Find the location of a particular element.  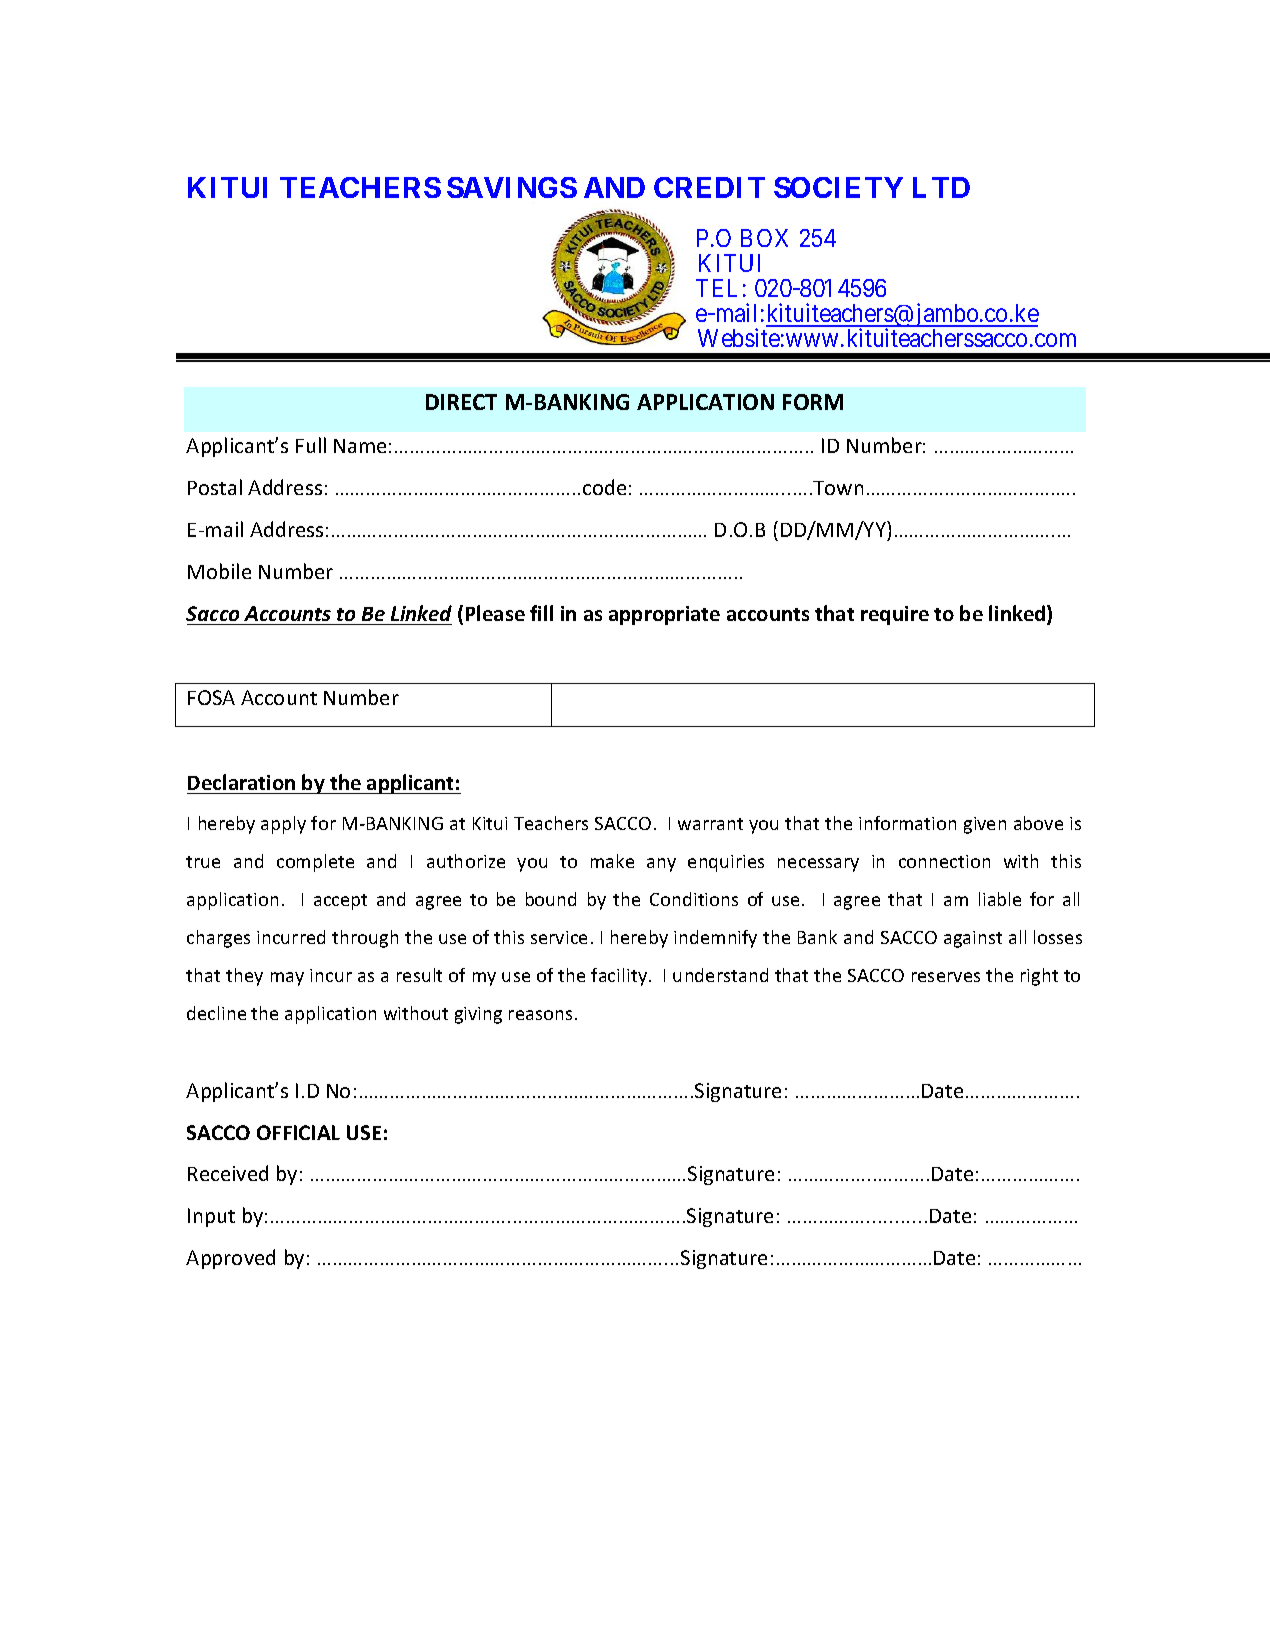

DIRECT is located at coordinates (461, 402).
